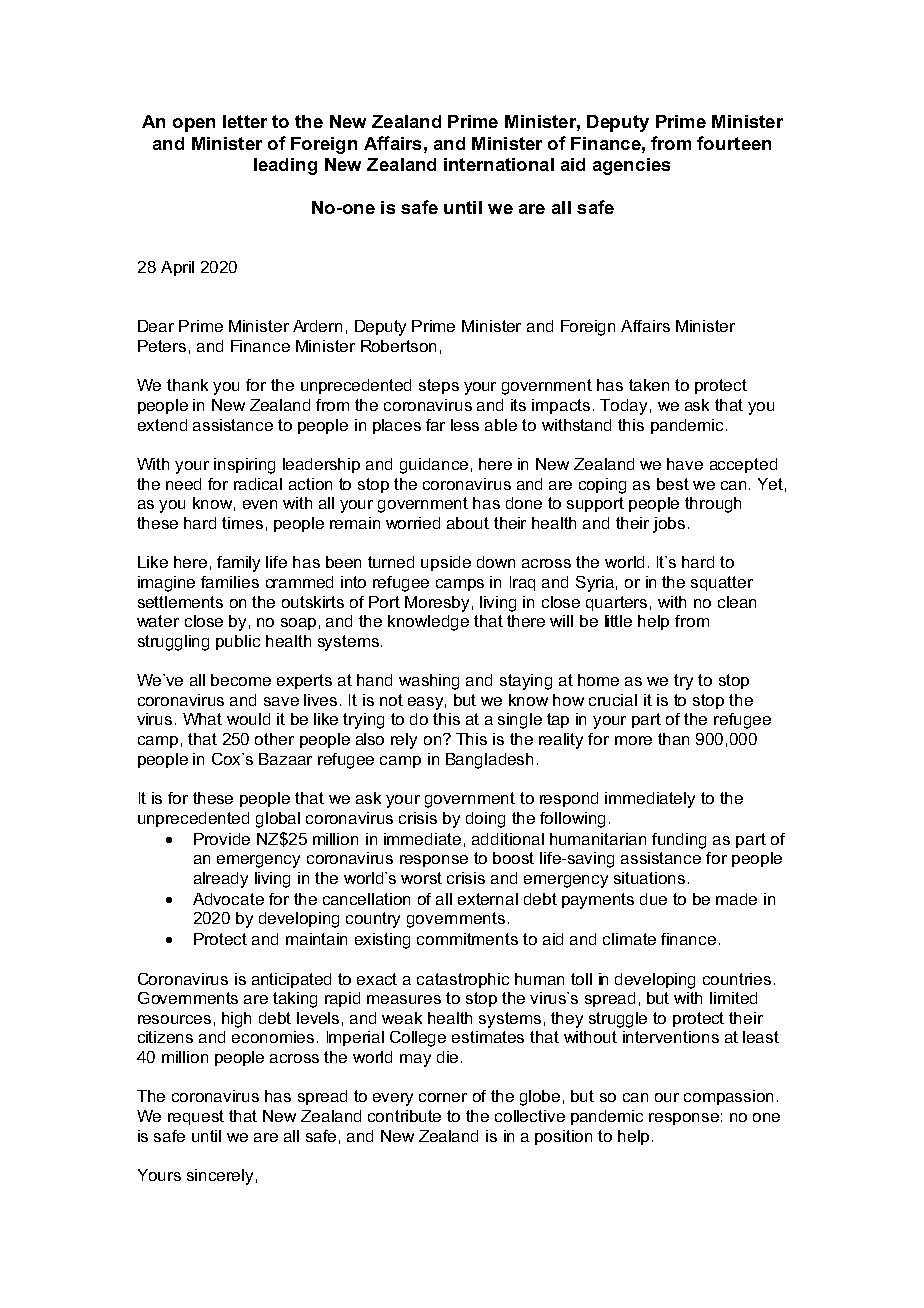 The image size is (924, 1308). I want to click on washing, so click(429, 682).
